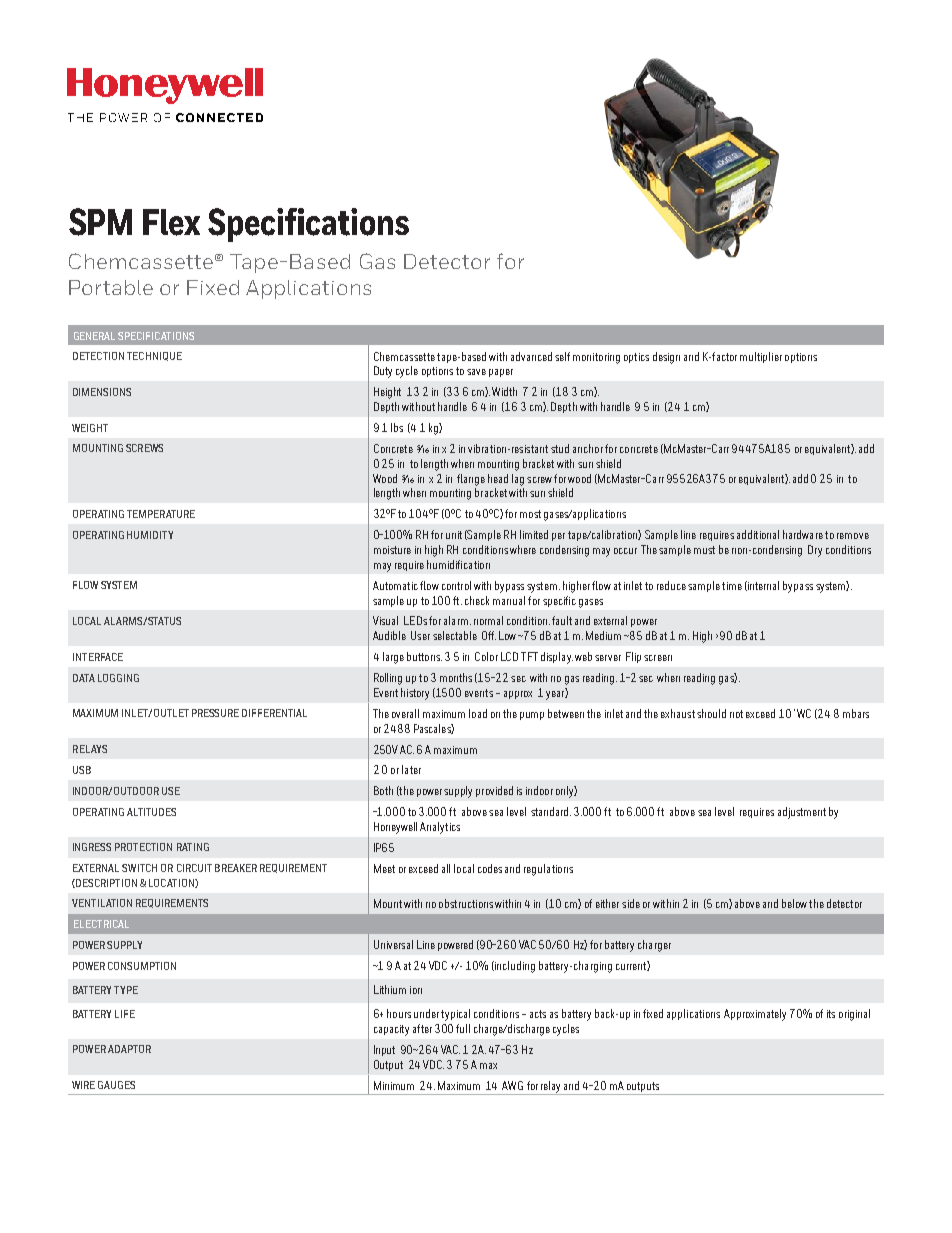  Describe the element at coordinates (463, 1028) in the screenshot. I see `full` at that location.
